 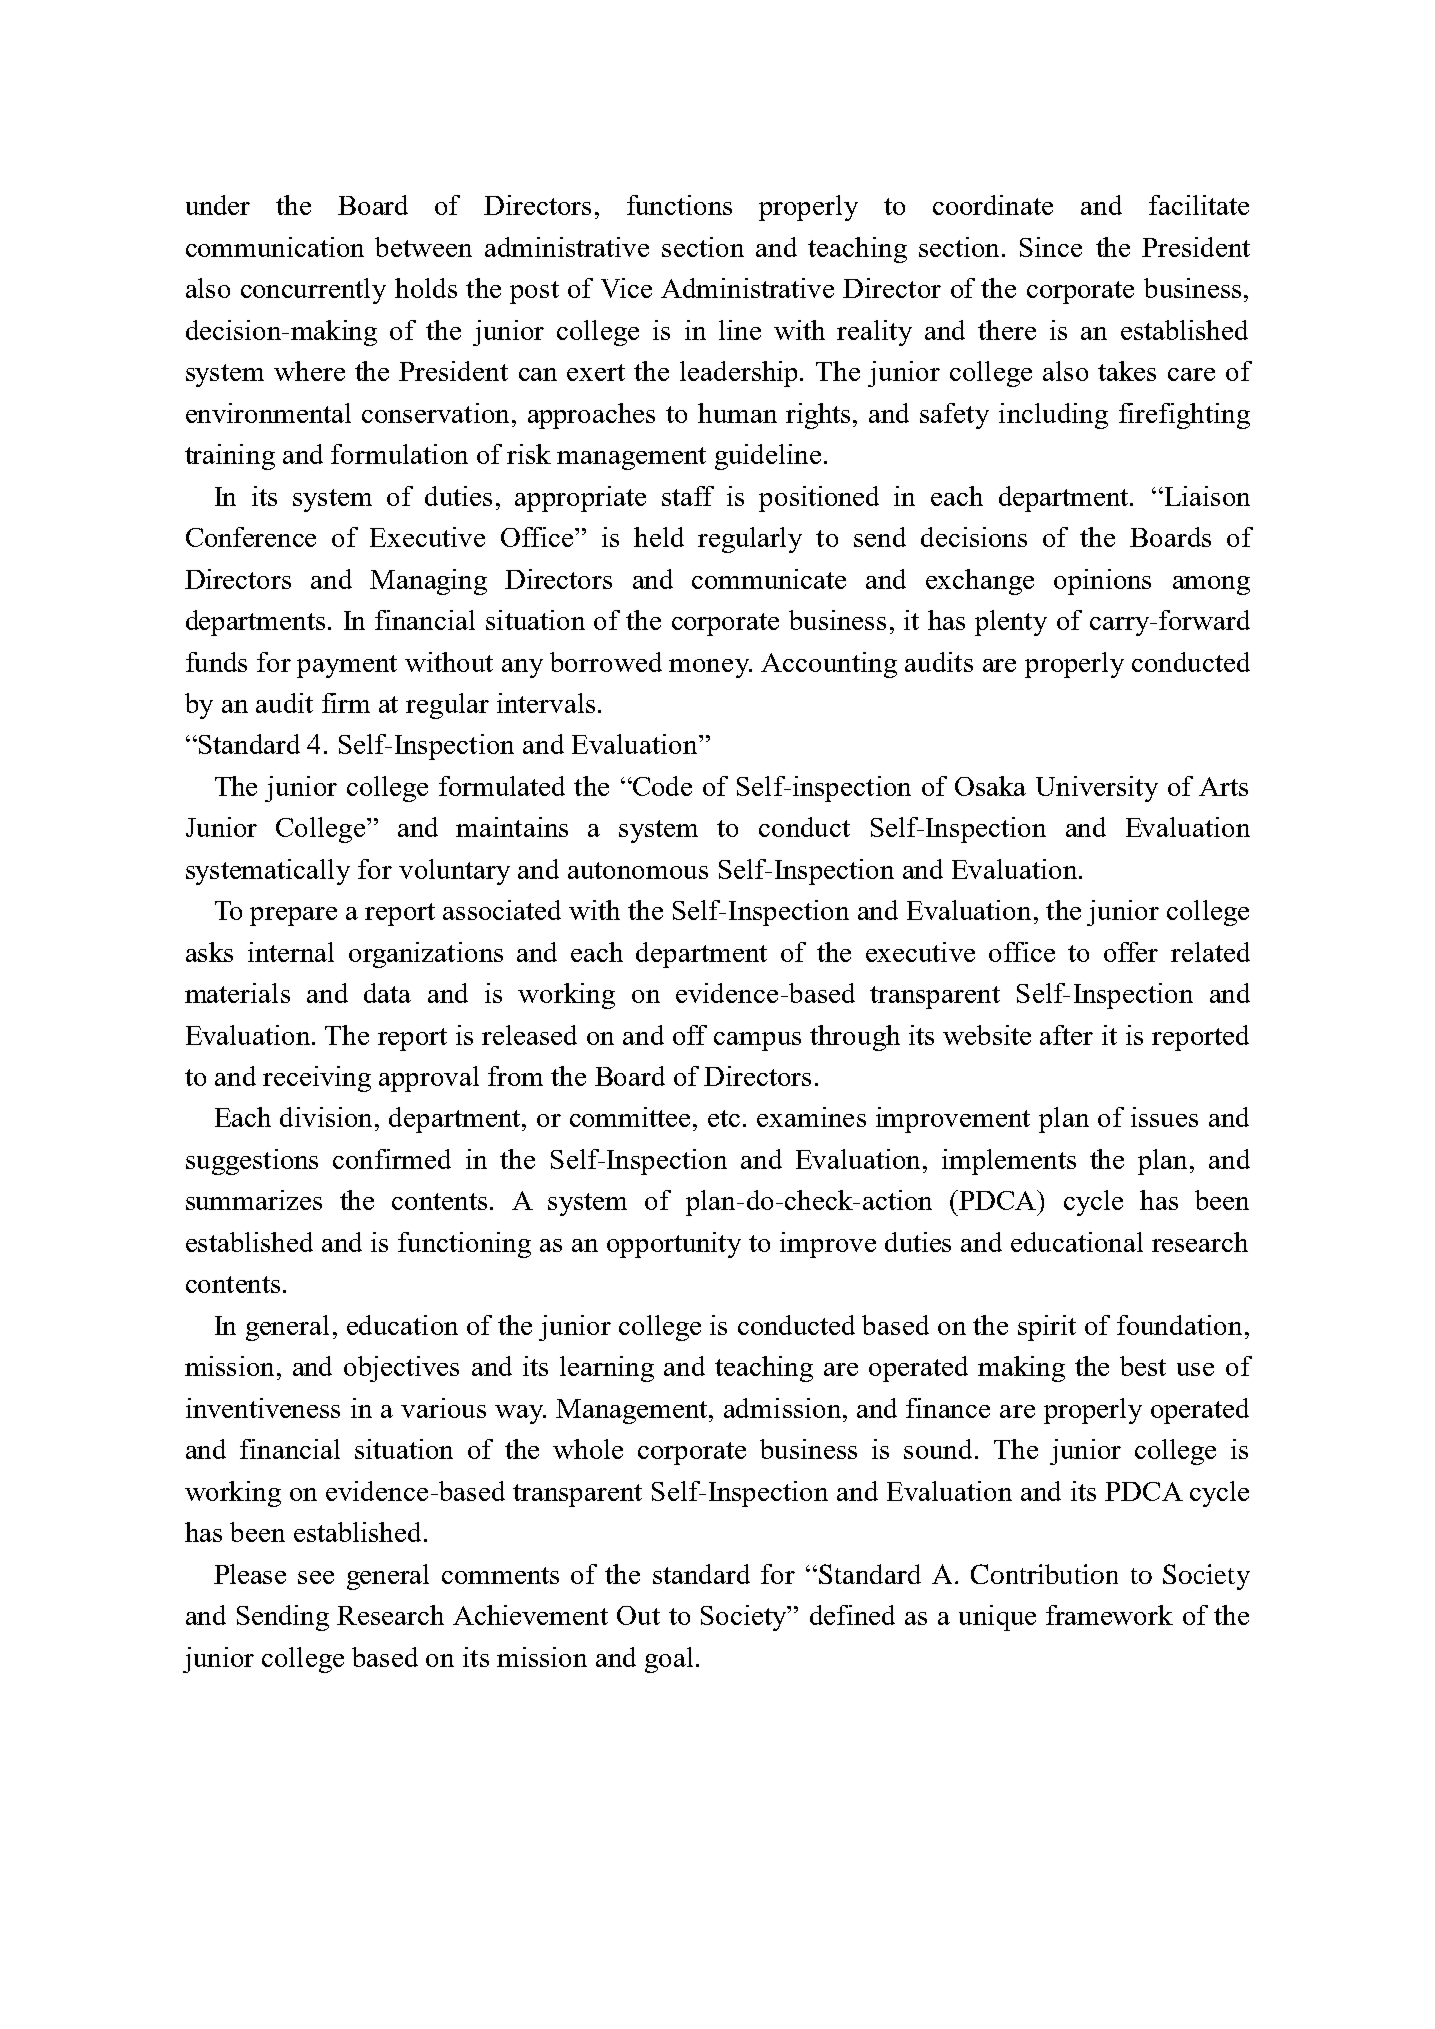 What do you see at coordinates (679, 205) in the page?
I see `functions` at bounding box center [679, 205].
